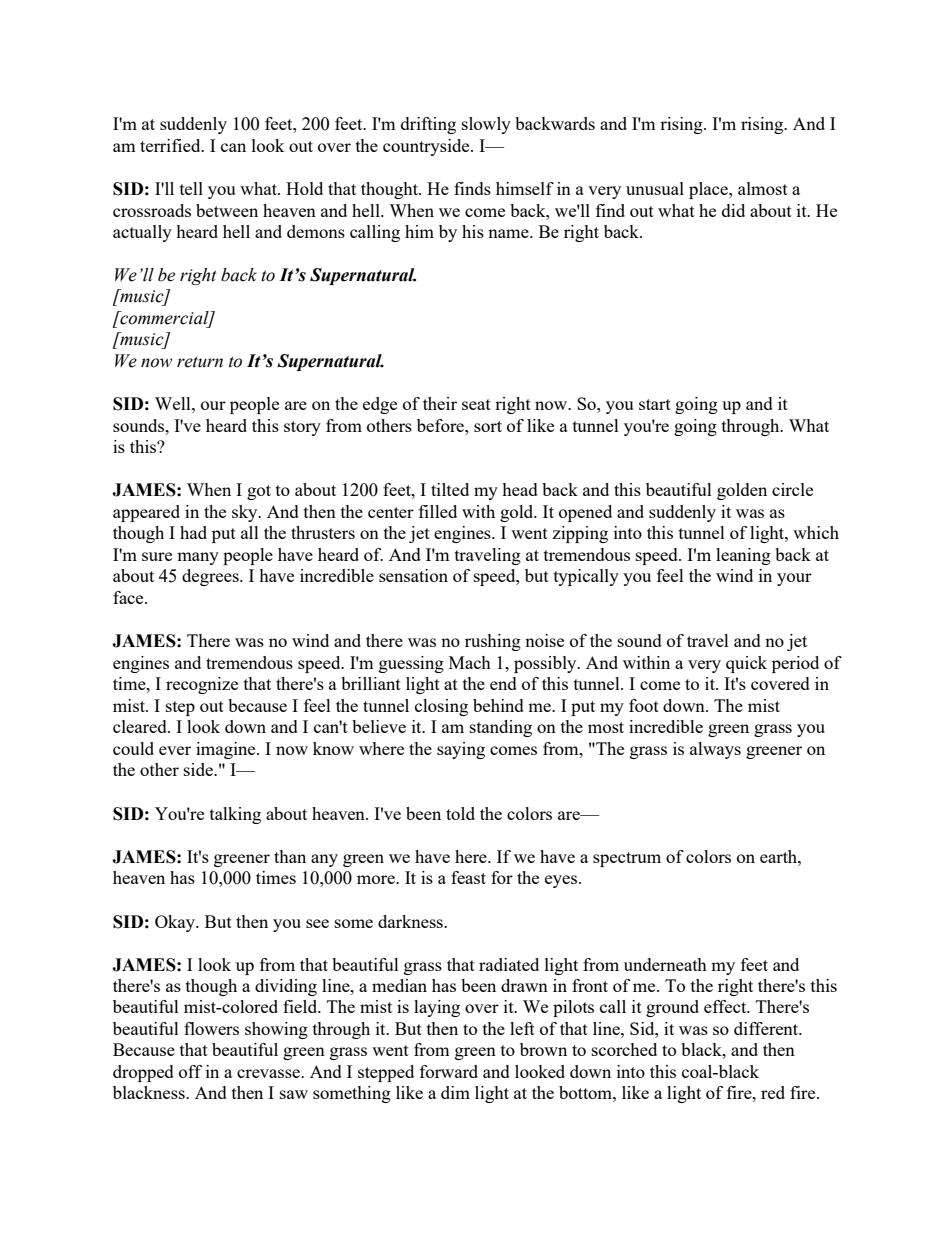  Describe the element at coordinates (171, 145) in the page. I see `terrified` at that location.
